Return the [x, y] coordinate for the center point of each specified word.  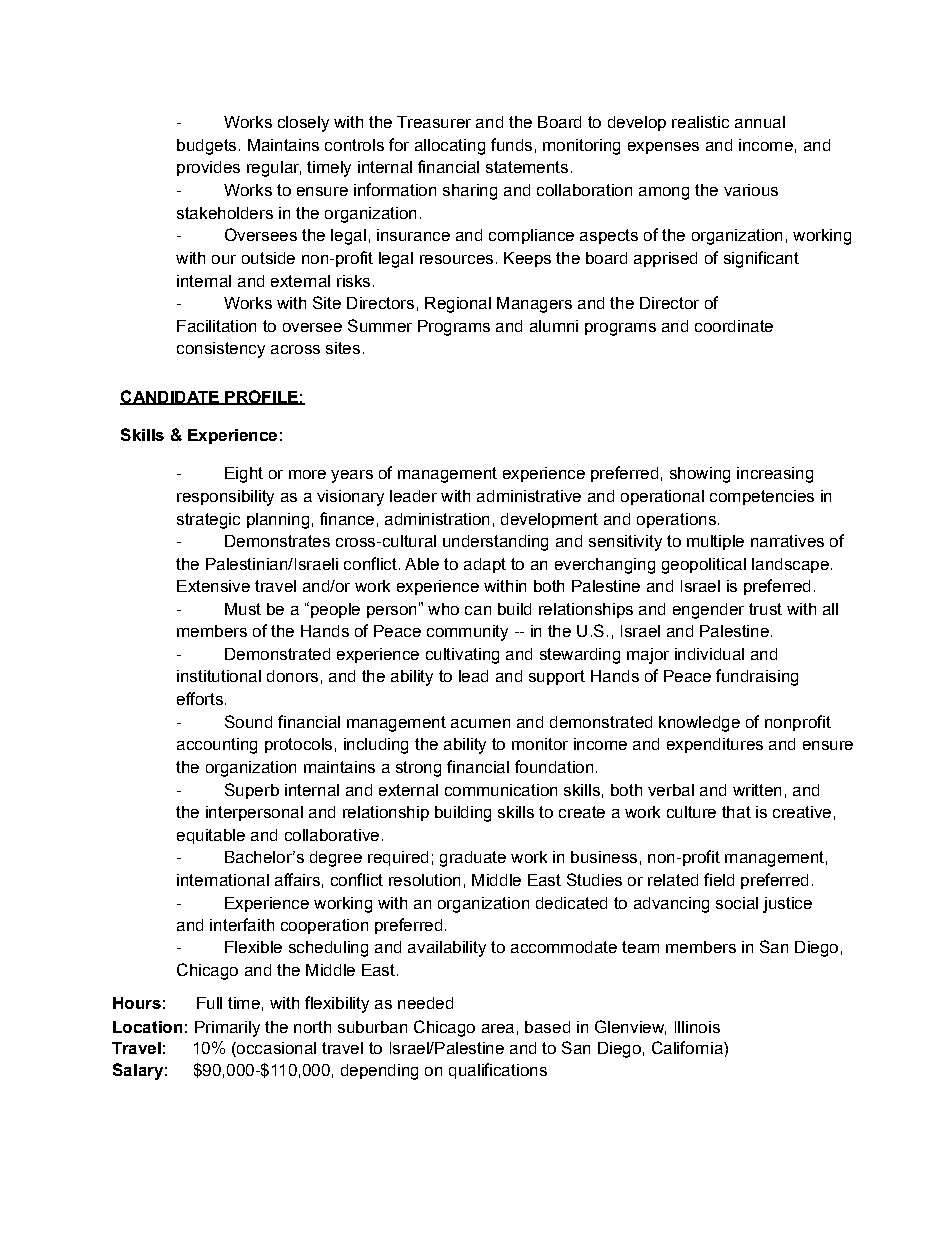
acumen [480, 723]
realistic [700, 122]
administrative [529, 496]
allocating [450, 147]
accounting [217, 746]
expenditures [715, 745]
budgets [206, 147]
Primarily [227, 1029]
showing [700, 475]
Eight [244, 475]
